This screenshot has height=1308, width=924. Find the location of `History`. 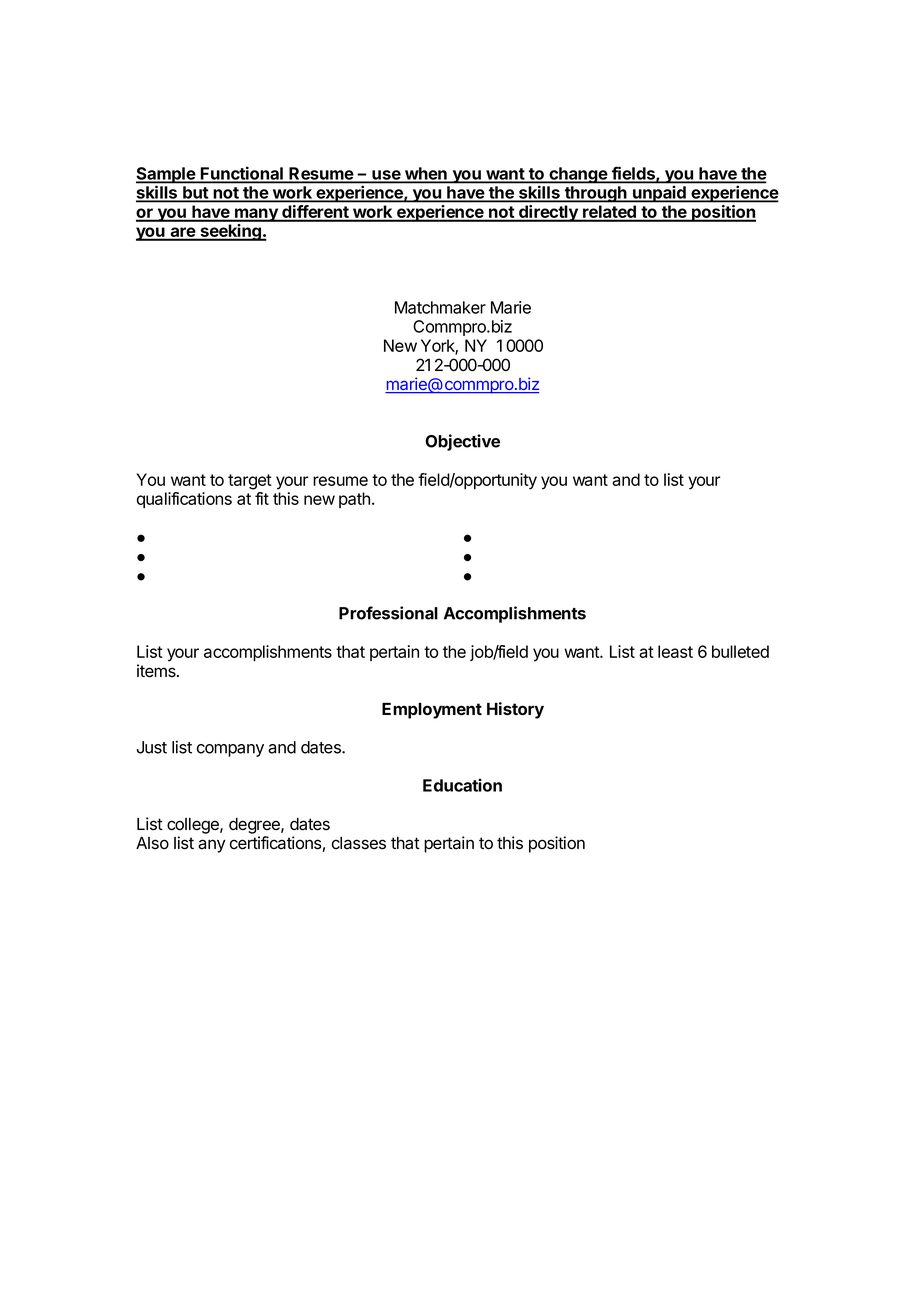

History is located at coordinates (515, 710).
